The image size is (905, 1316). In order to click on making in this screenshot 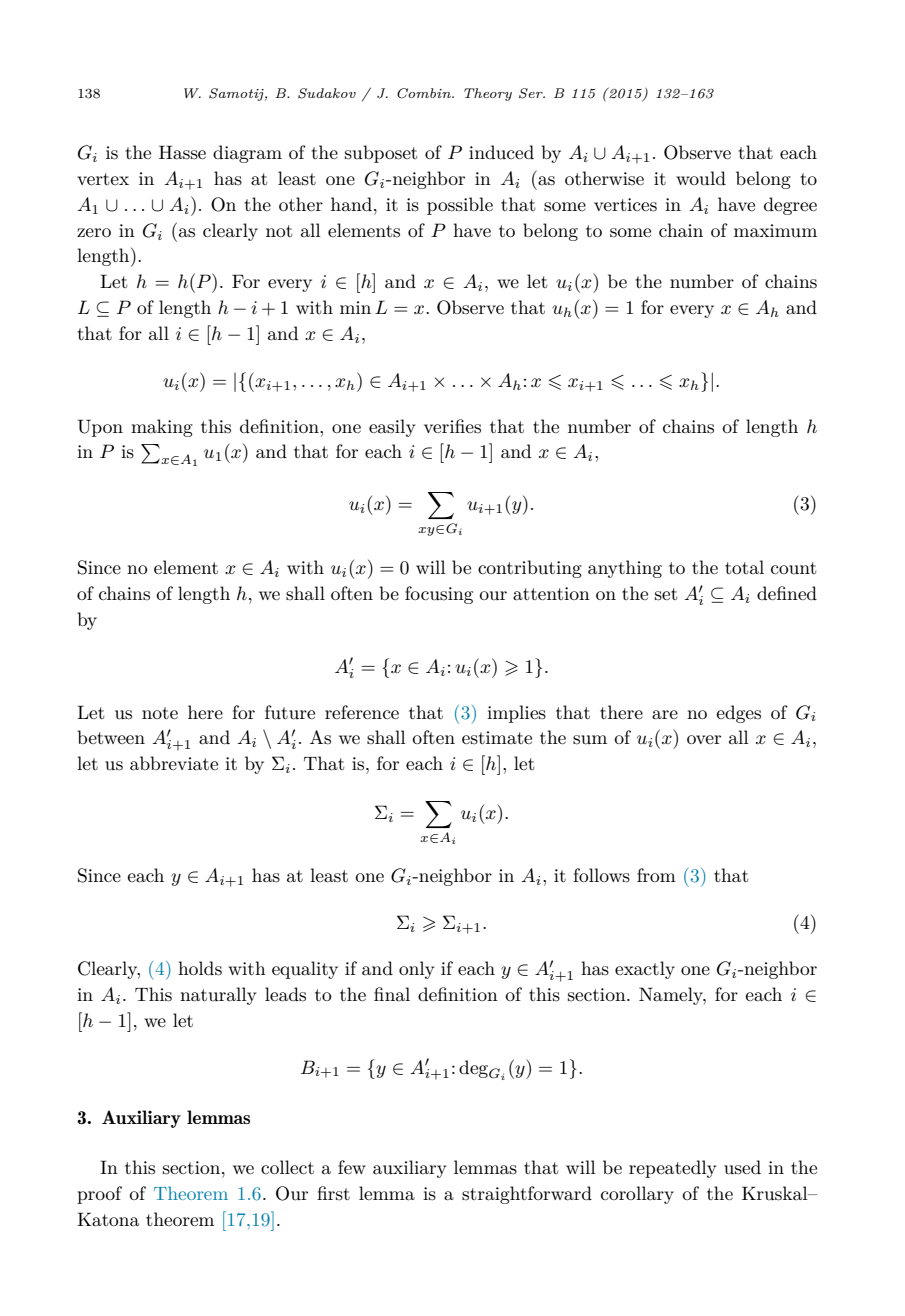, I will do `click(162, 428)`.
